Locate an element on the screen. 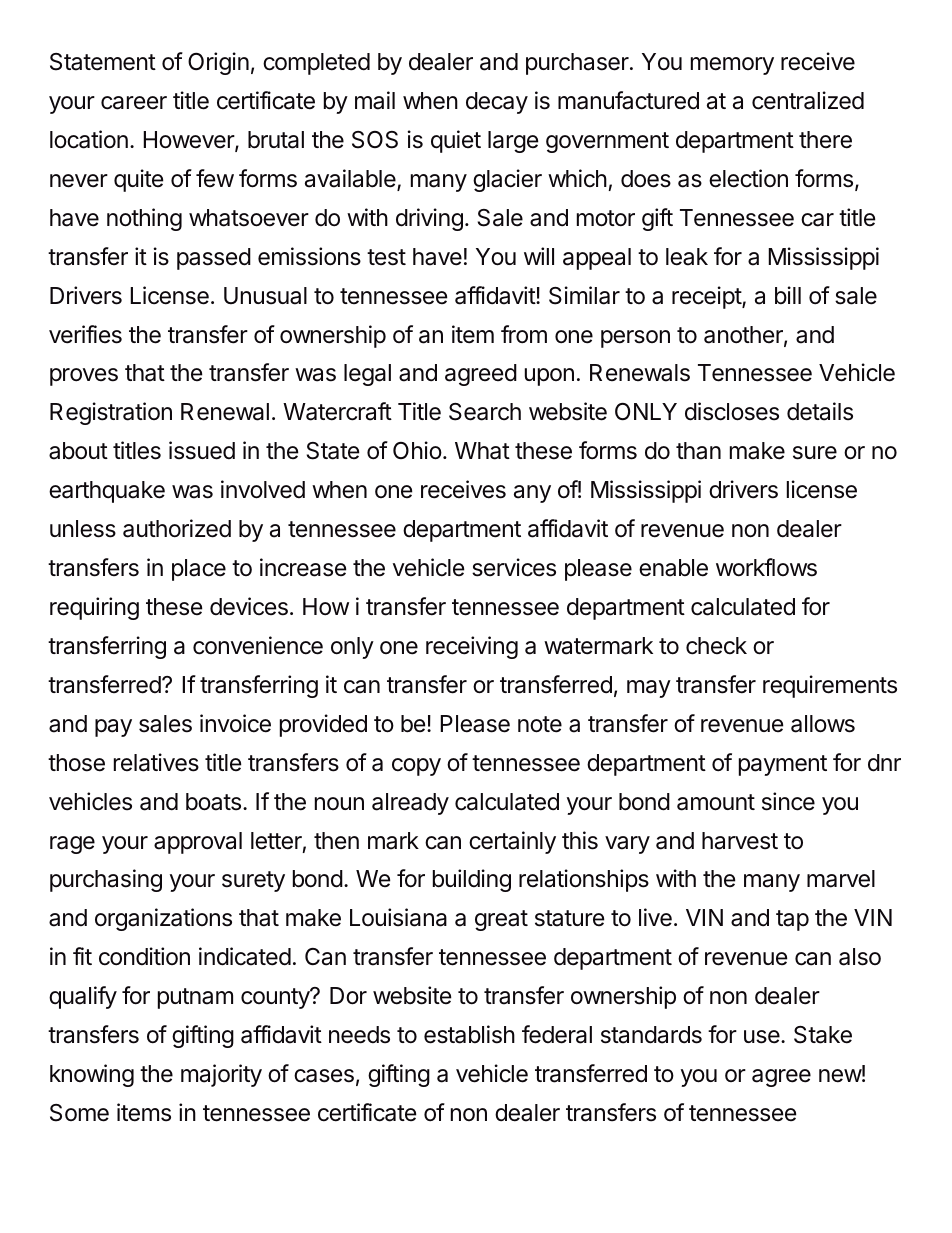 This screenshot has height=1233, width=952. establish is located at coordinates (469, 1034).
